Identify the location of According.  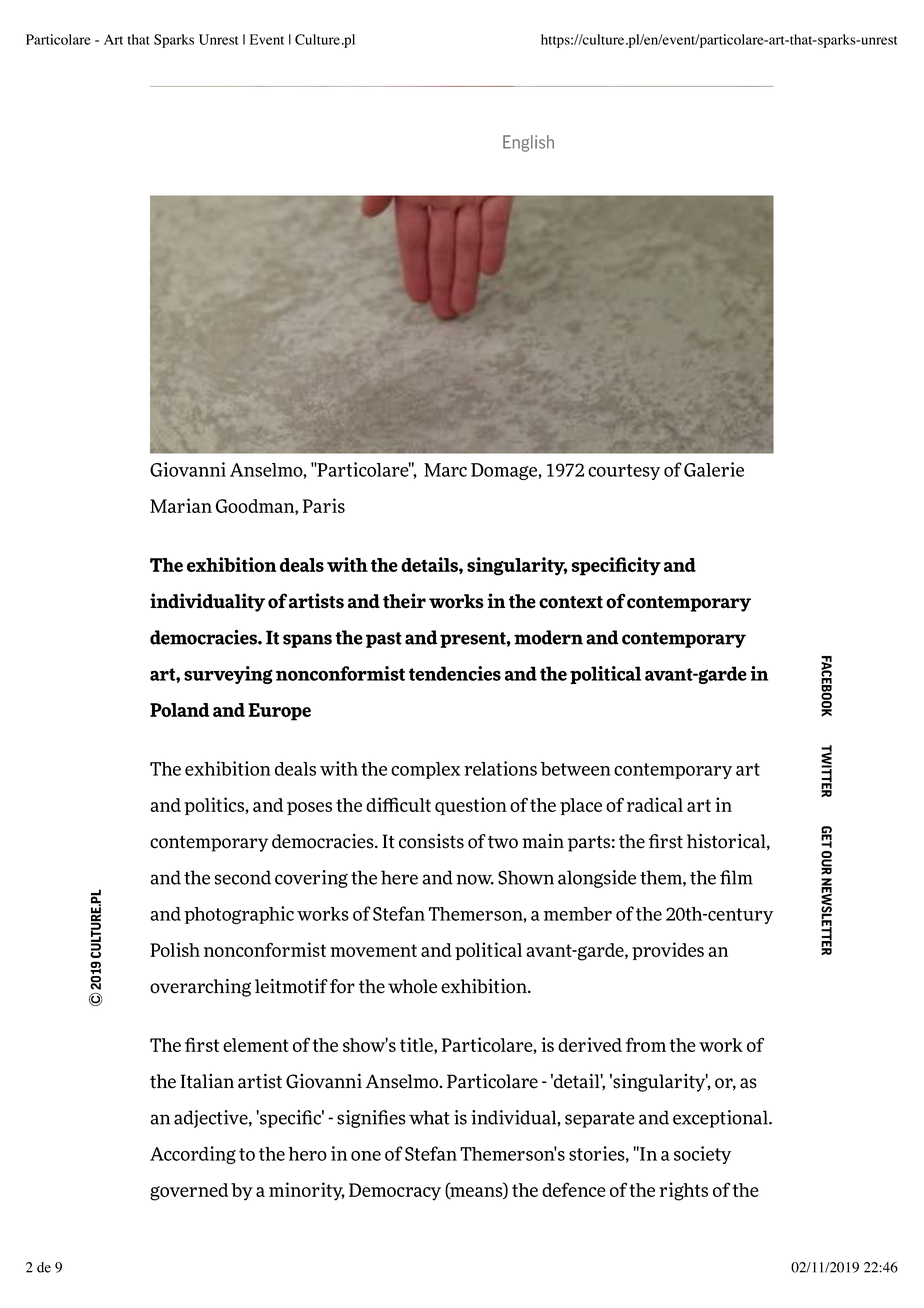
(193, 1155).
